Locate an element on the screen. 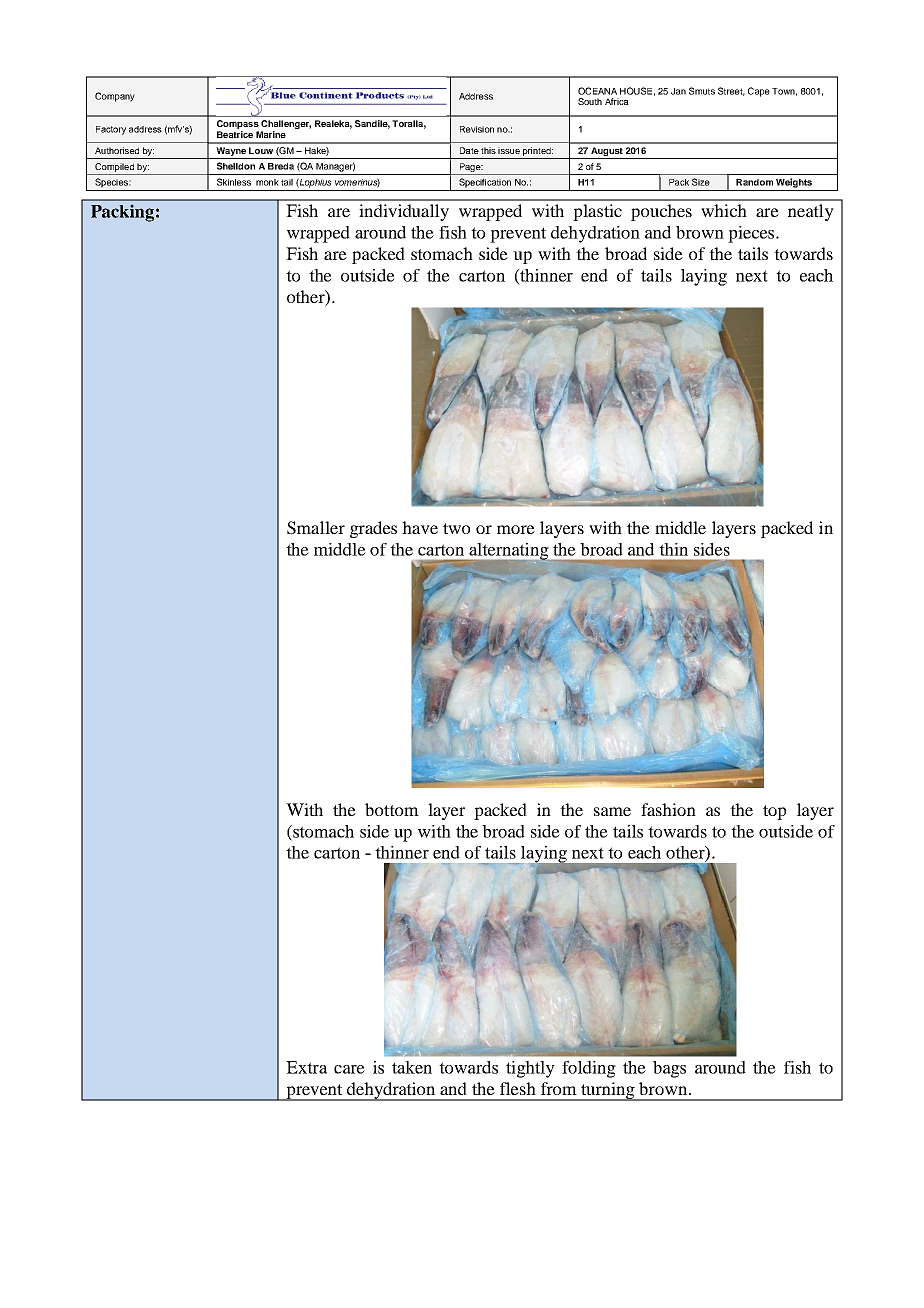  Marine is located at coordinates (271, 134).
